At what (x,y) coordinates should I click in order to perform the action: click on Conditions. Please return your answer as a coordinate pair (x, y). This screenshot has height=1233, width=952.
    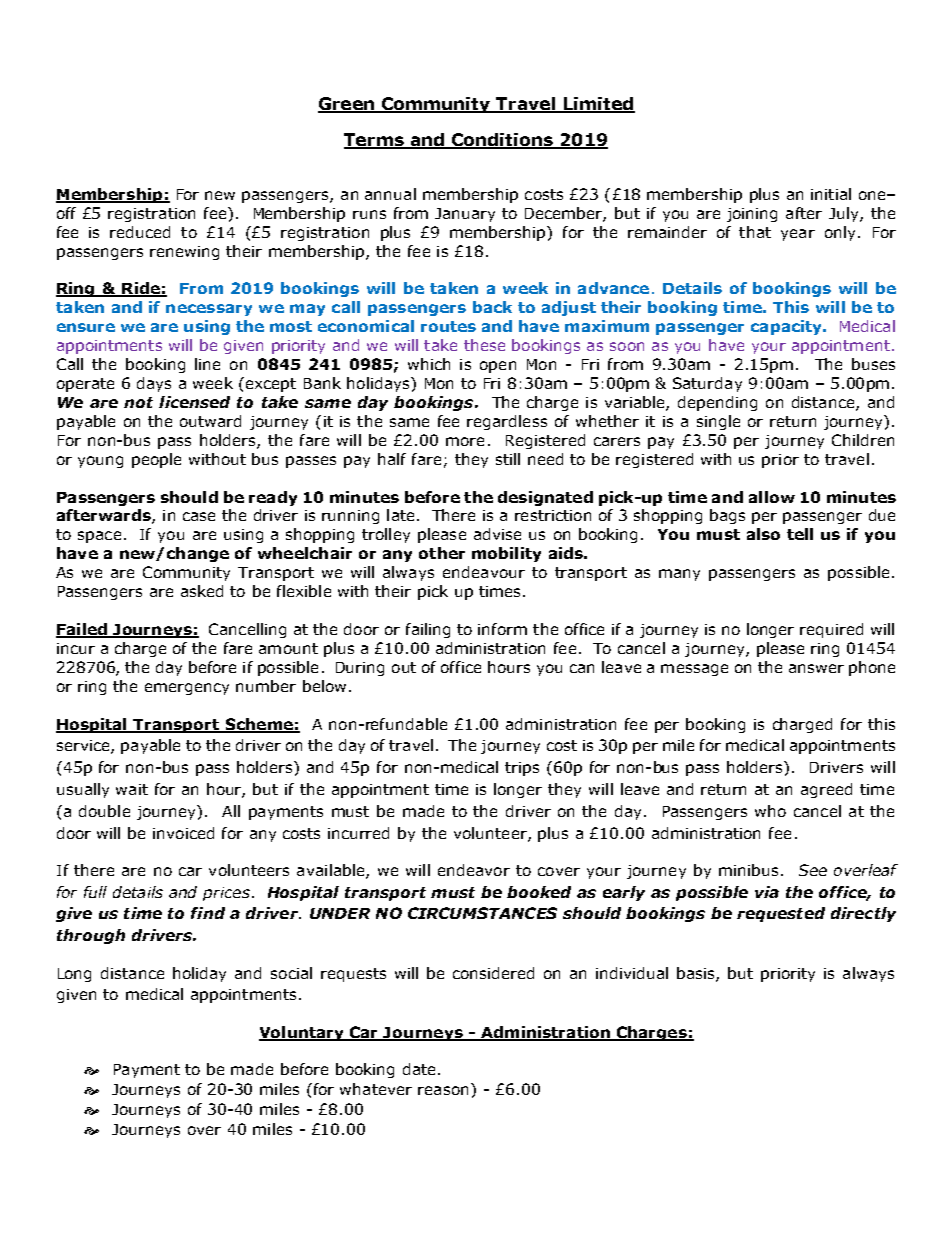
    Looking at the image, I should click on (502, 141).
